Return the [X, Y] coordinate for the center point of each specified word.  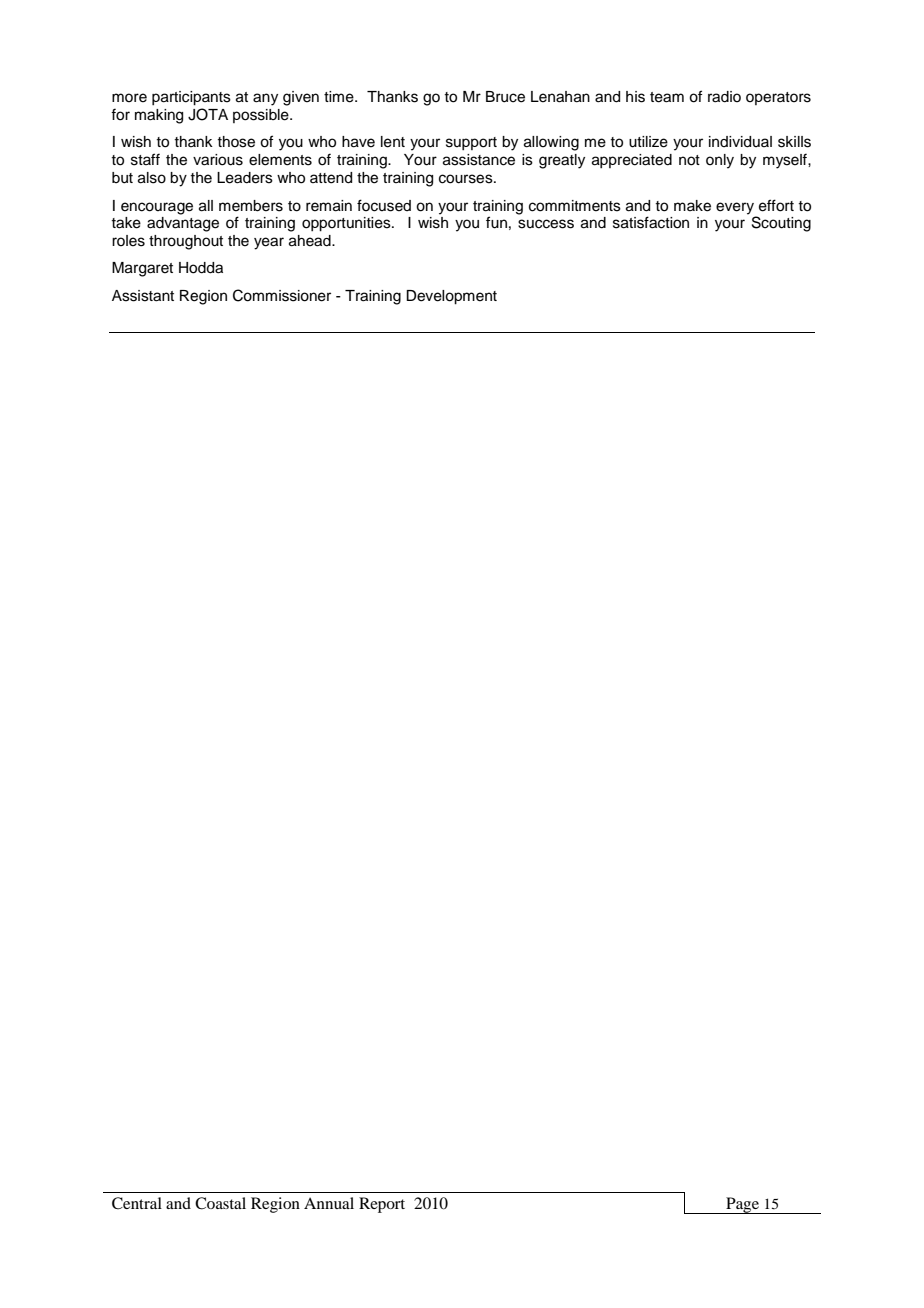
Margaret [142, 269]
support [471, 143]
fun [496, 222]
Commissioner [282, 295]
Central [137, 1203]
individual [740, 142]
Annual [329, 1203]
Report [382, 1205]
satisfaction [651, 222]
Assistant [143, 296]
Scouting [781, 224]
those [236, 142]
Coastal [220, 1203]
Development [451, 297]
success [546, 224]
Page [742, 1205]
